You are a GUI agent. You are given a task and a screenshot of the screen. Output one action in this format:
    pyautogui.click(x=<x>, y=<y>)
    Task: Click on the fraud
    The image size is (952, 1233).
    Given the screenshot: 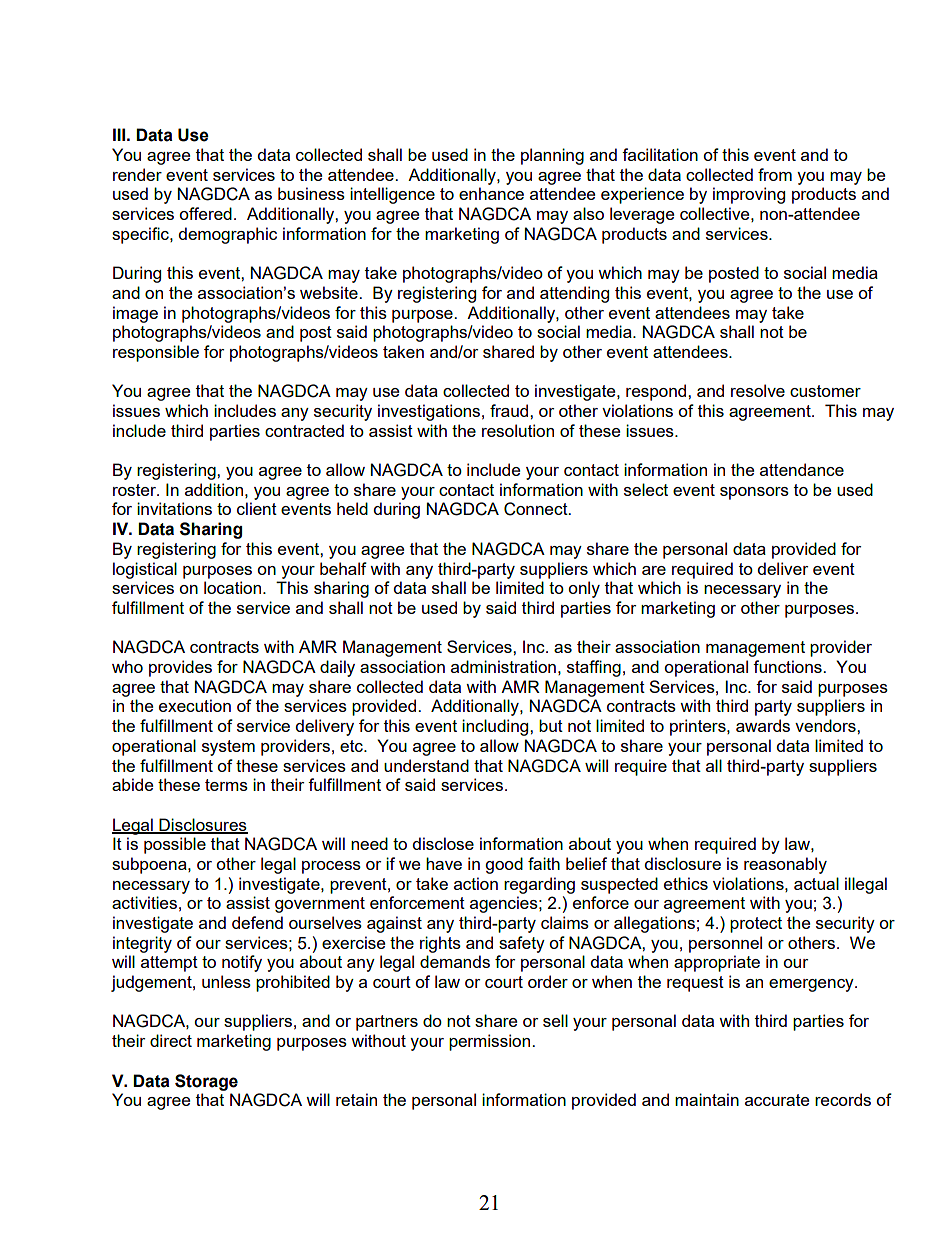 What is the action you would take?
    pyautogui.click(x=510, y=410)
